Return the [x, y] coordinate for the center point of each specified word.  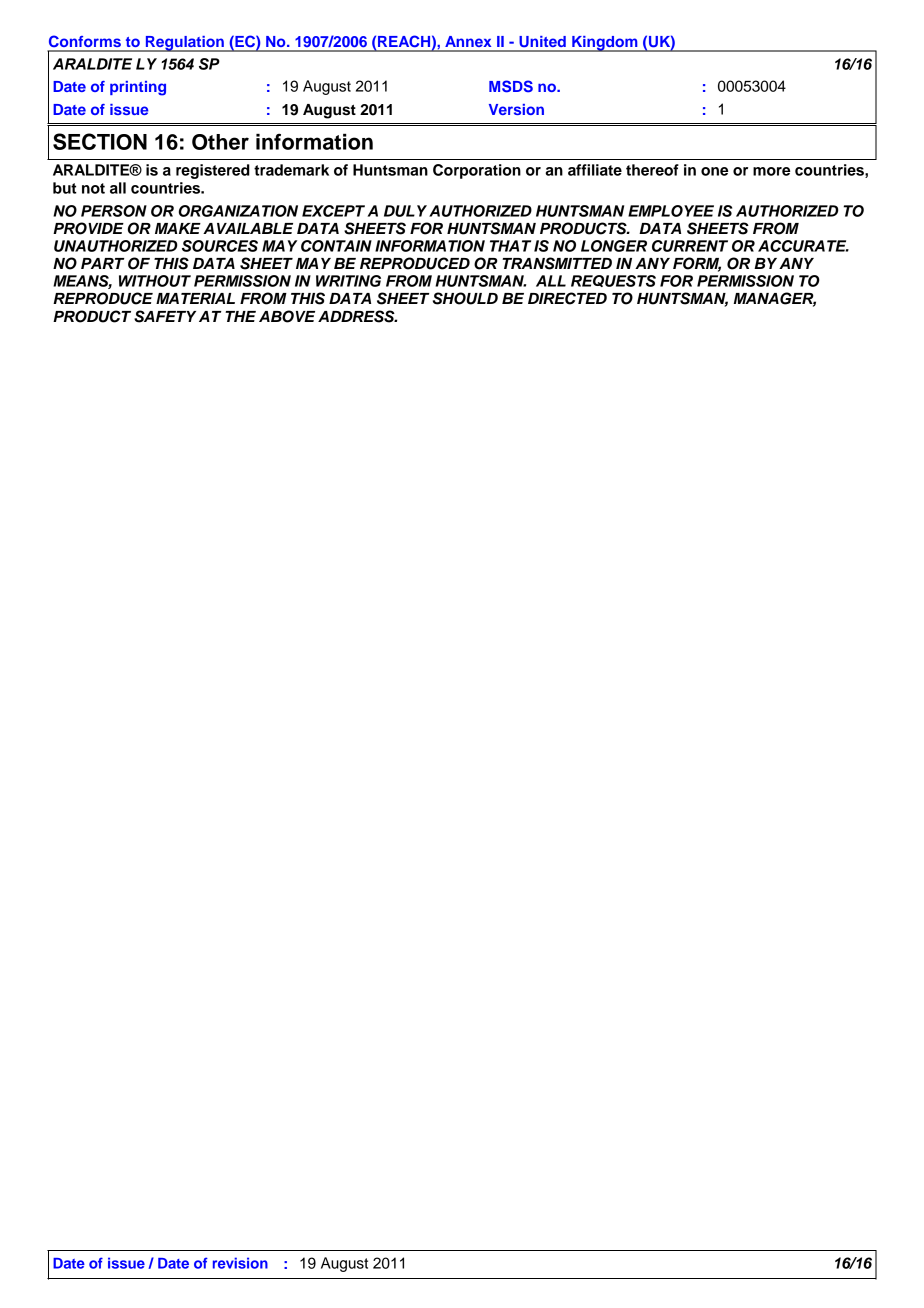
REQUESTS [613, 281]
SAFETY [165, 316]
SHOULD [465, 298]
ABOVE [287, 316]
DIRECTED [567, 298]
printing [138, 88]
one [714, 171]
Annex [468, 41]
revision [240, 1263]
